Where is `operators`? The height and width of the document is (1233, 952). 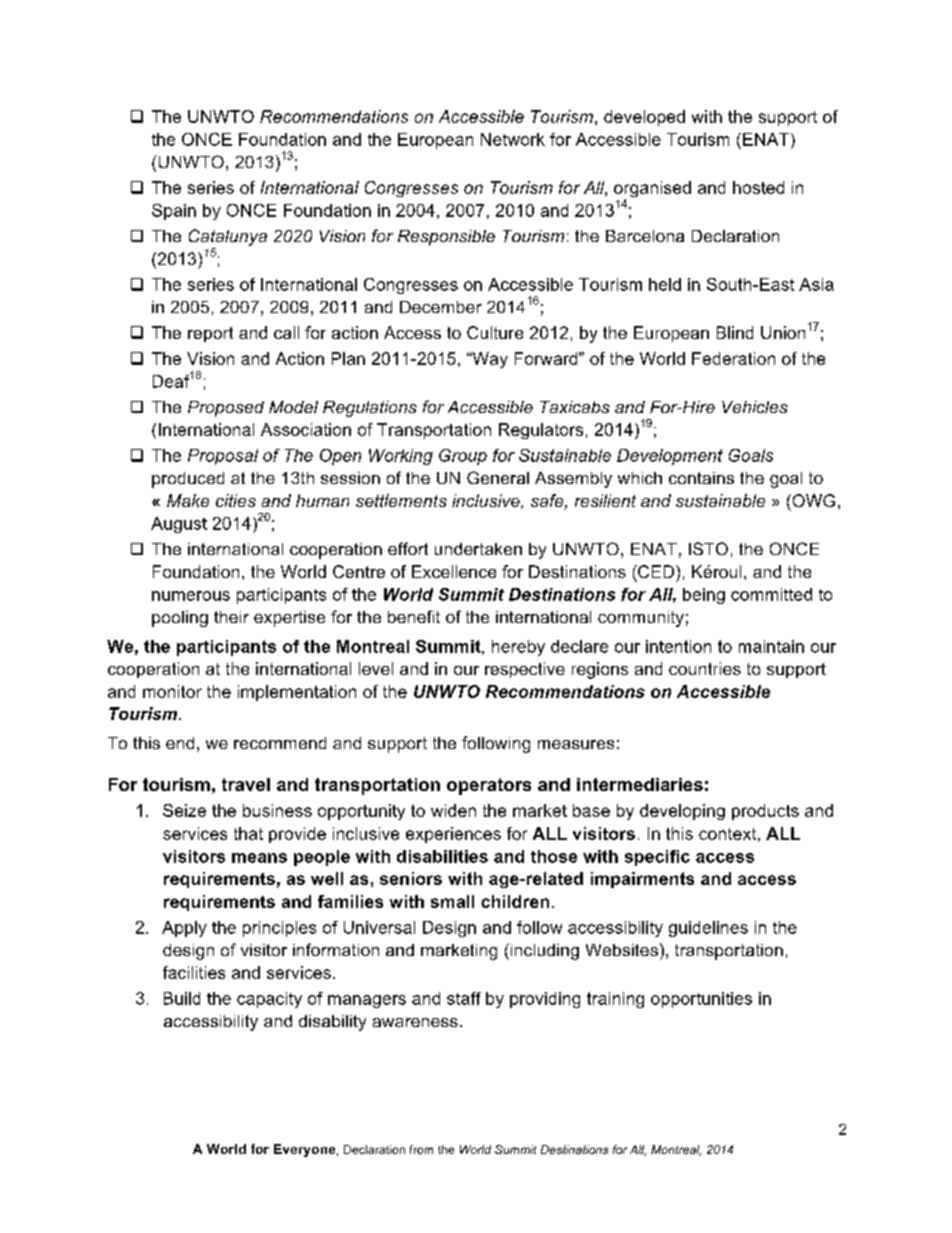
operators is located at coordinates (489, 786).
